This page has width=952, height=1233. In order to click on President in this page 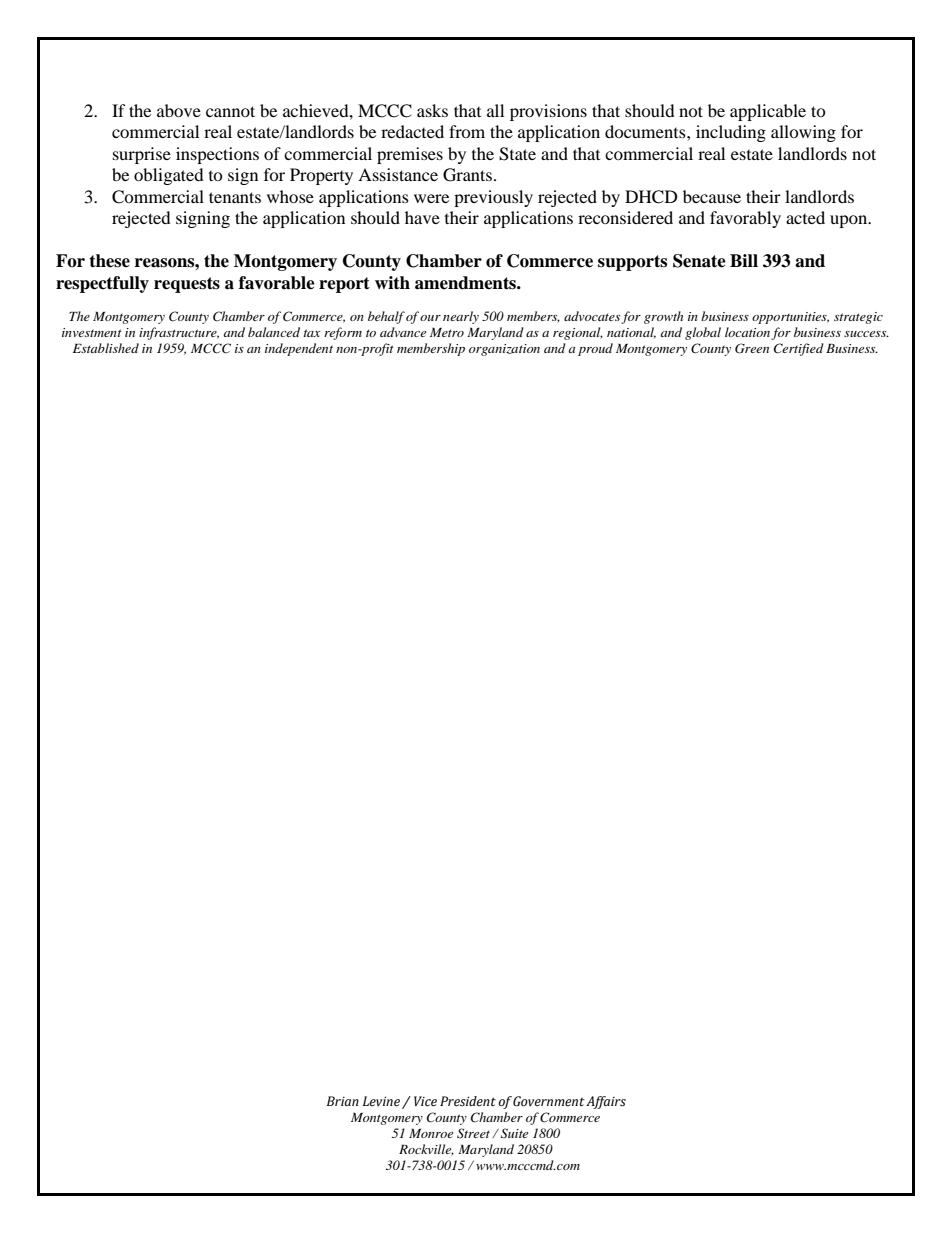, I will do `click(468, 1101)`.
